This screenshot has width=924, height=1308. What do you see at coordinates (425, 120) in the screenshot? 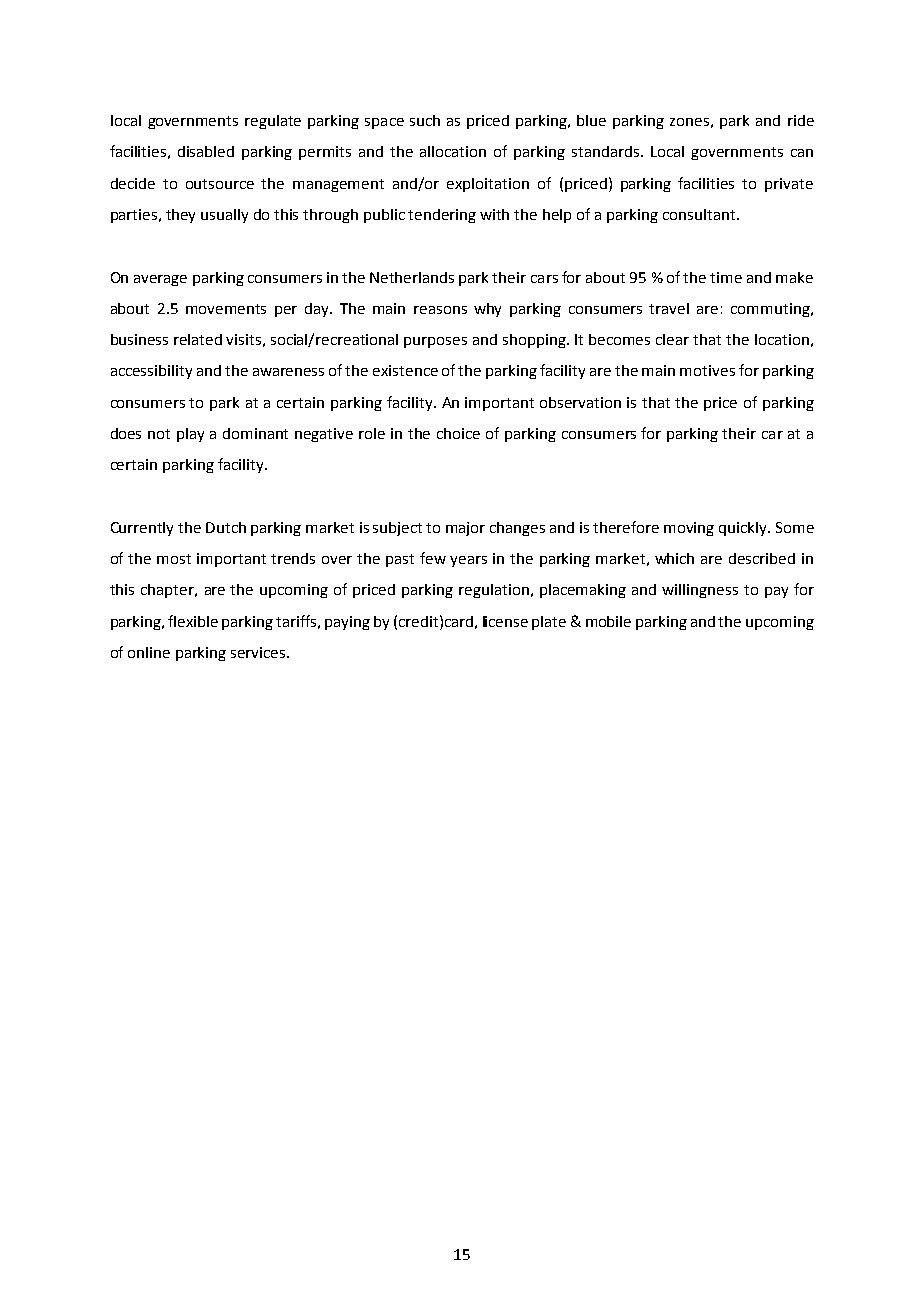
I see `such` at bounding box center [425, 120].
